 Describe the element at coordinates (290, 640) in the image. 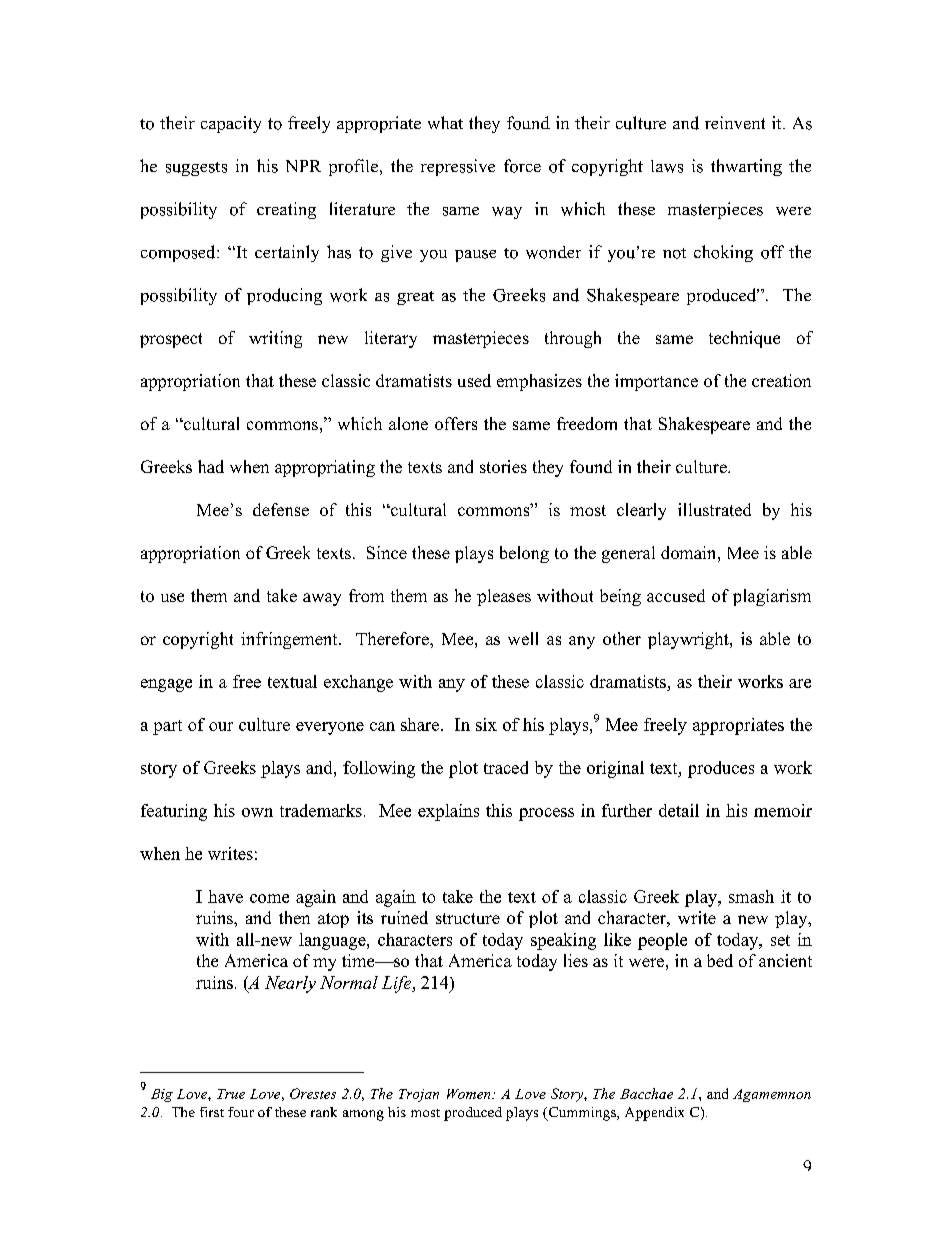

I see `infringement` at that location.
